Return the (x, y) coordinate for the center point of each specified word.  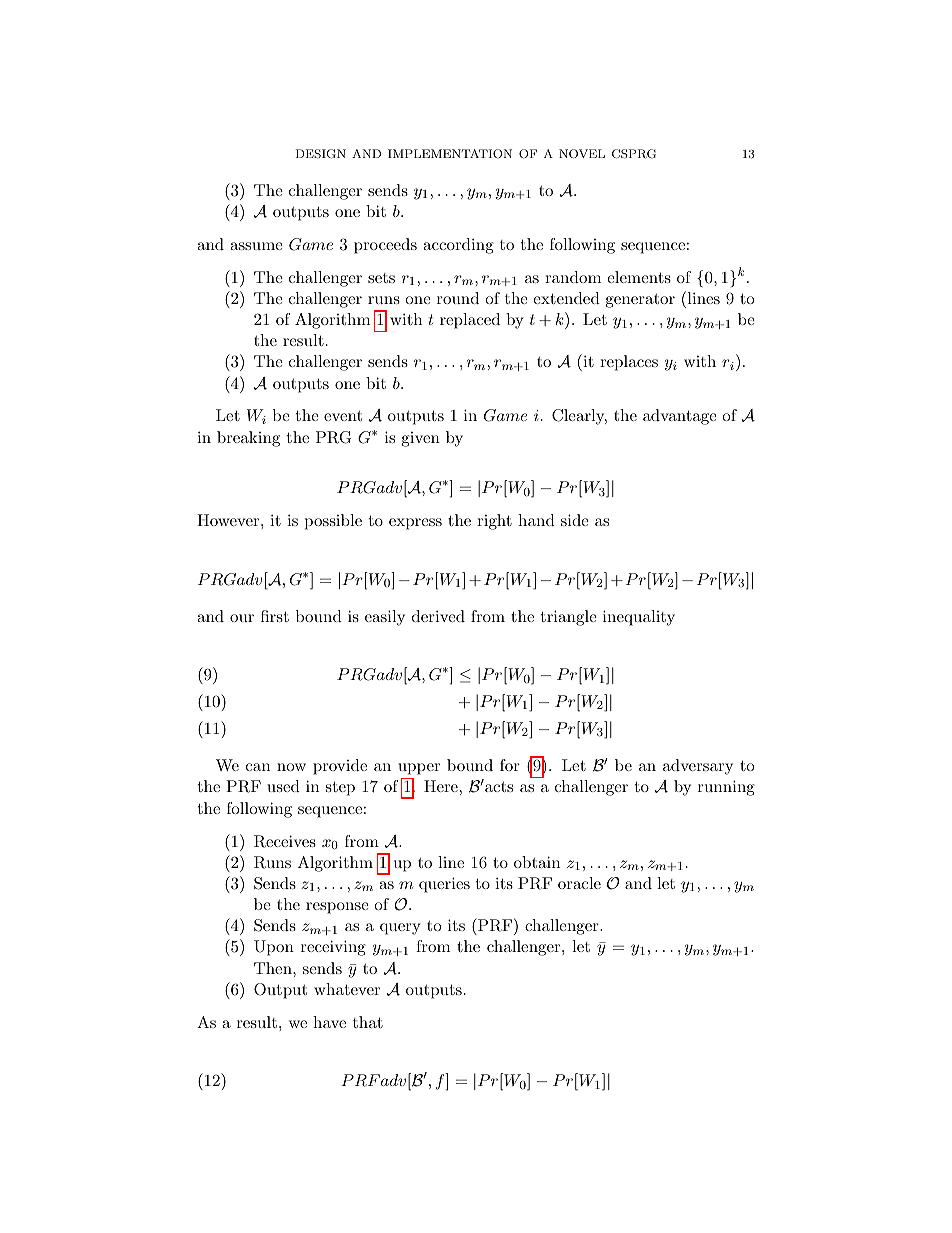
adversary (698, 767)
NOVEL (582, 154)
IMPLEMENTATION (450, 153)
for (510, 765)
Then (274, 968)
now (291, 767)
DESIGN (321, 154)
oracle (579, 883)
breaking (248, 439)
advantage (680, 417)
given (421, 439)
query (400, 929)
